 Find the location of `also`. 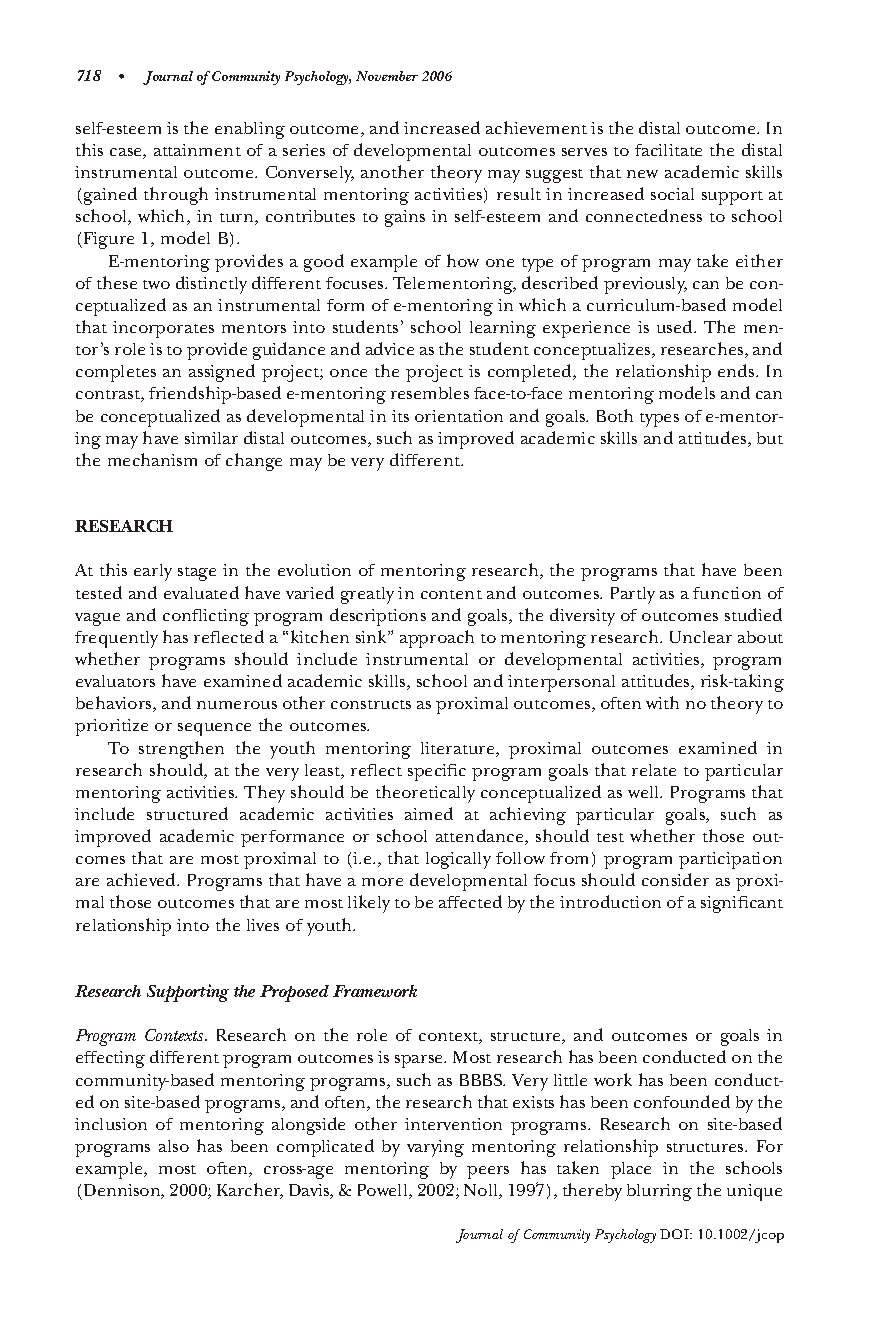

also is located at coordinates (174, 1146).
